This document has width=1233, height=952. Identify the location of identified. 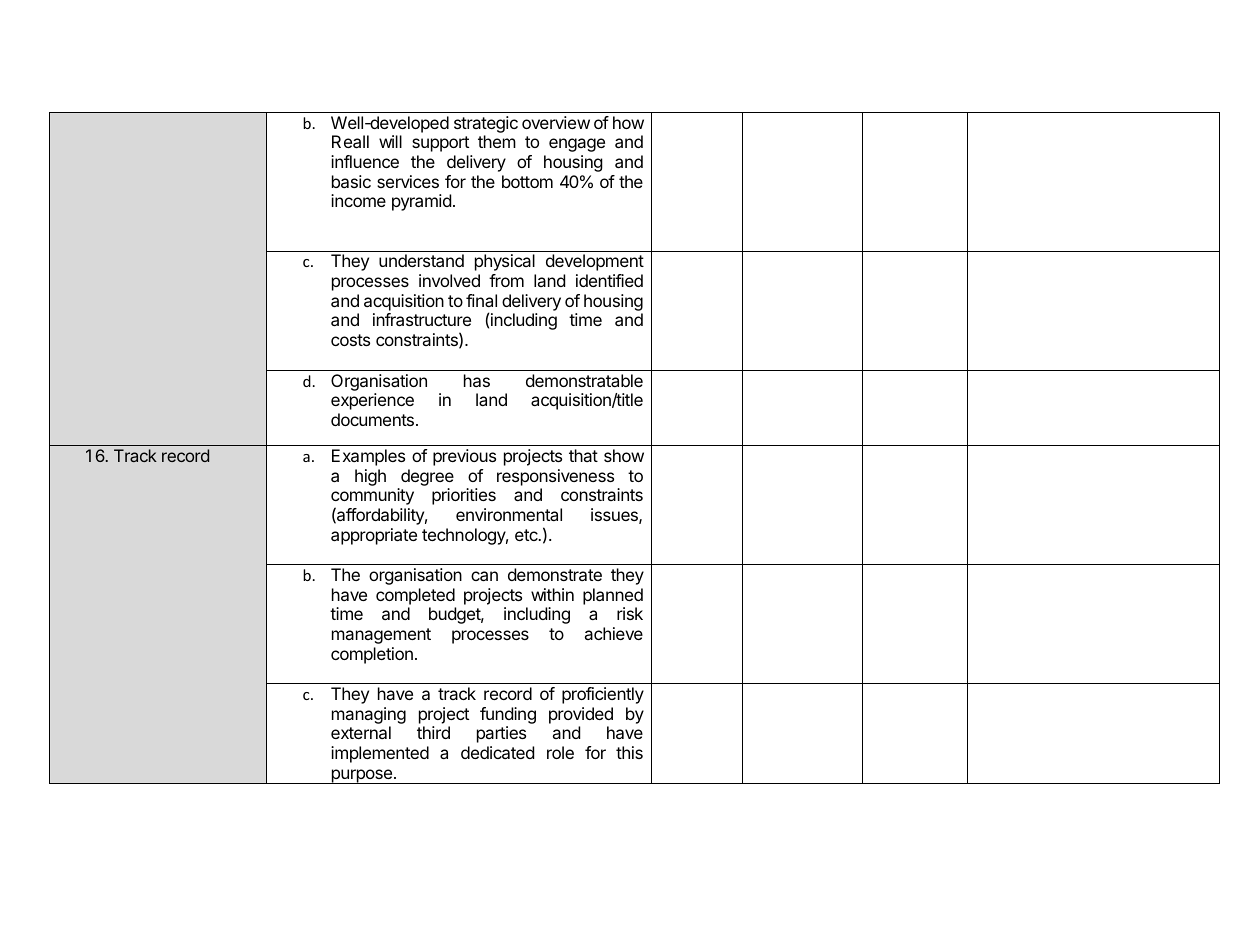
(609, 280).
